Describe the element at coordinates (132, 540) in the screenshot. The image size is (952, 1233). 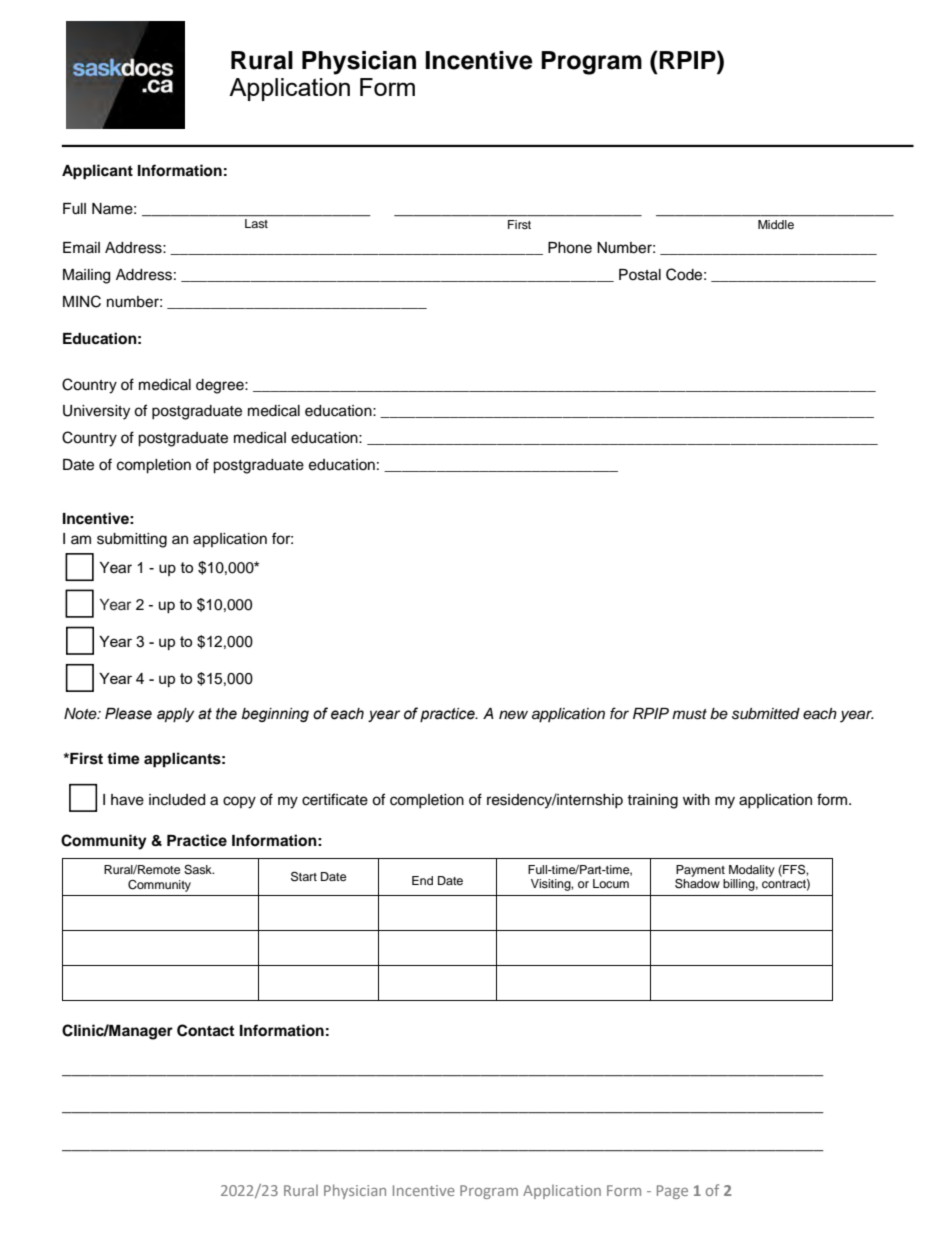
I see `submitting` at that location.
